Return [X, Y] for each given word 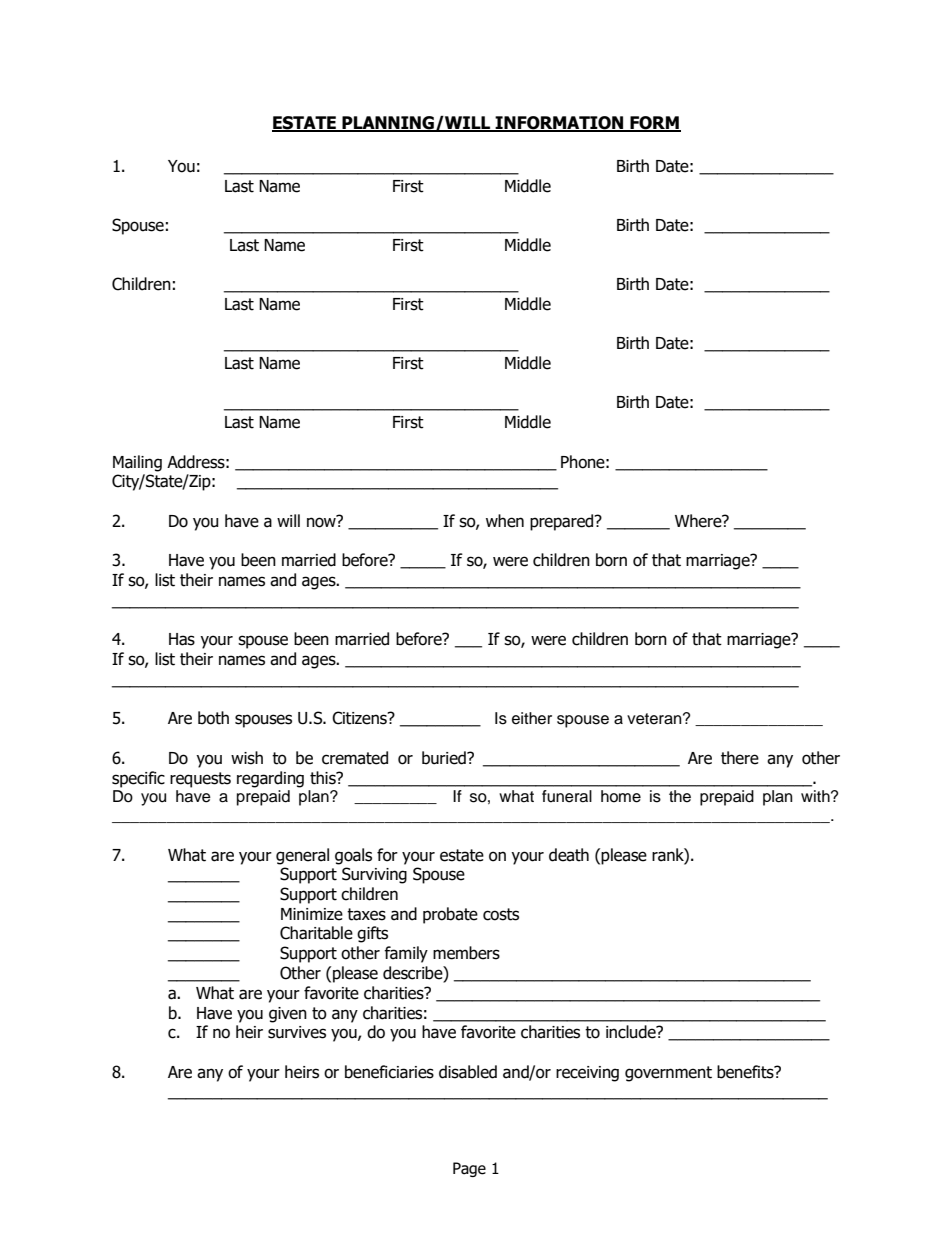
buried [445, 758]
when [505, 521]
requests [200, 780]
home [621, 796]
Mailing [137, 463]
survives [297, 1032]
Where [699, 521]
